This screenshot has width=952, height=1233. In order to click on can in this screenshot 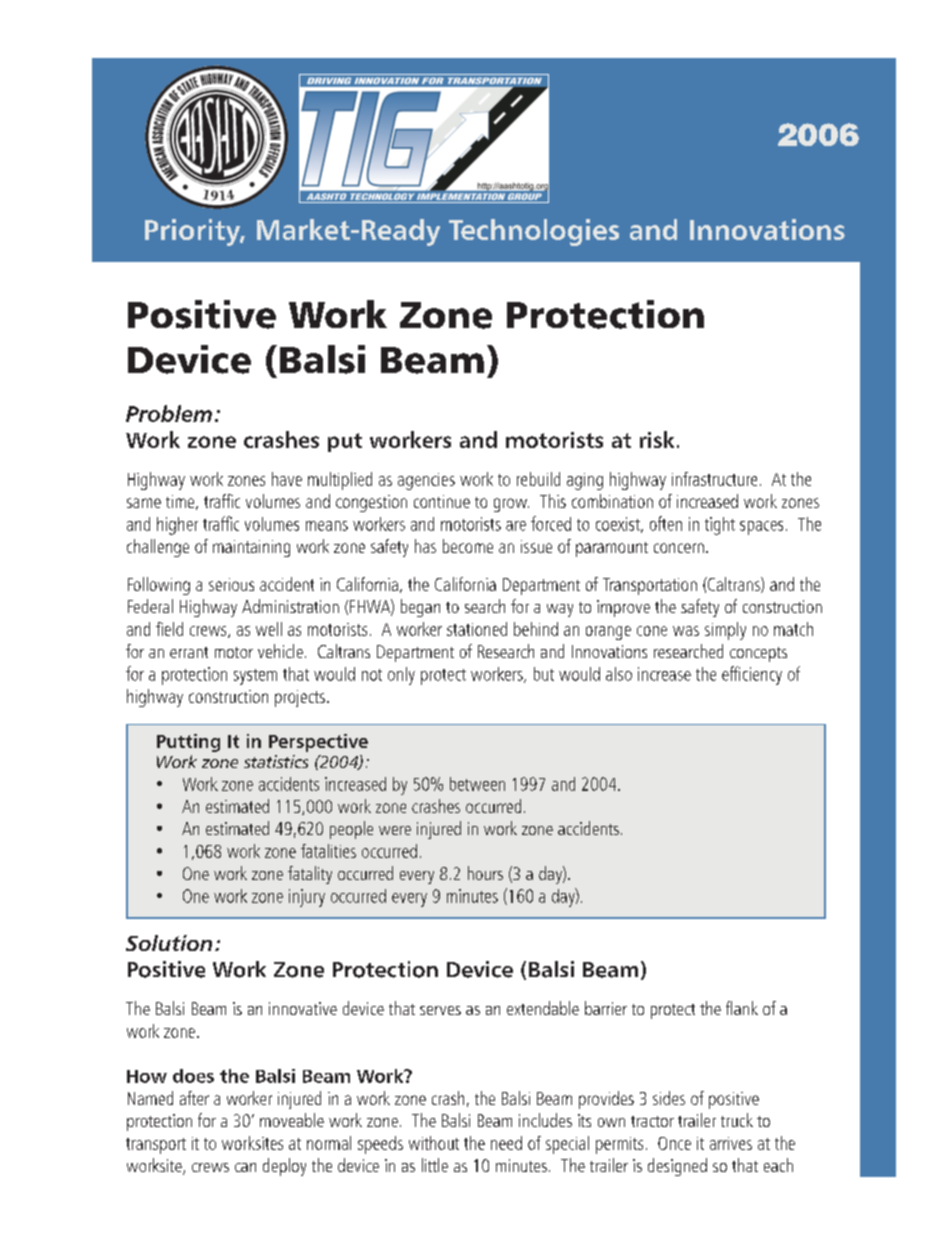, I will do `click(245, 1167)`.
